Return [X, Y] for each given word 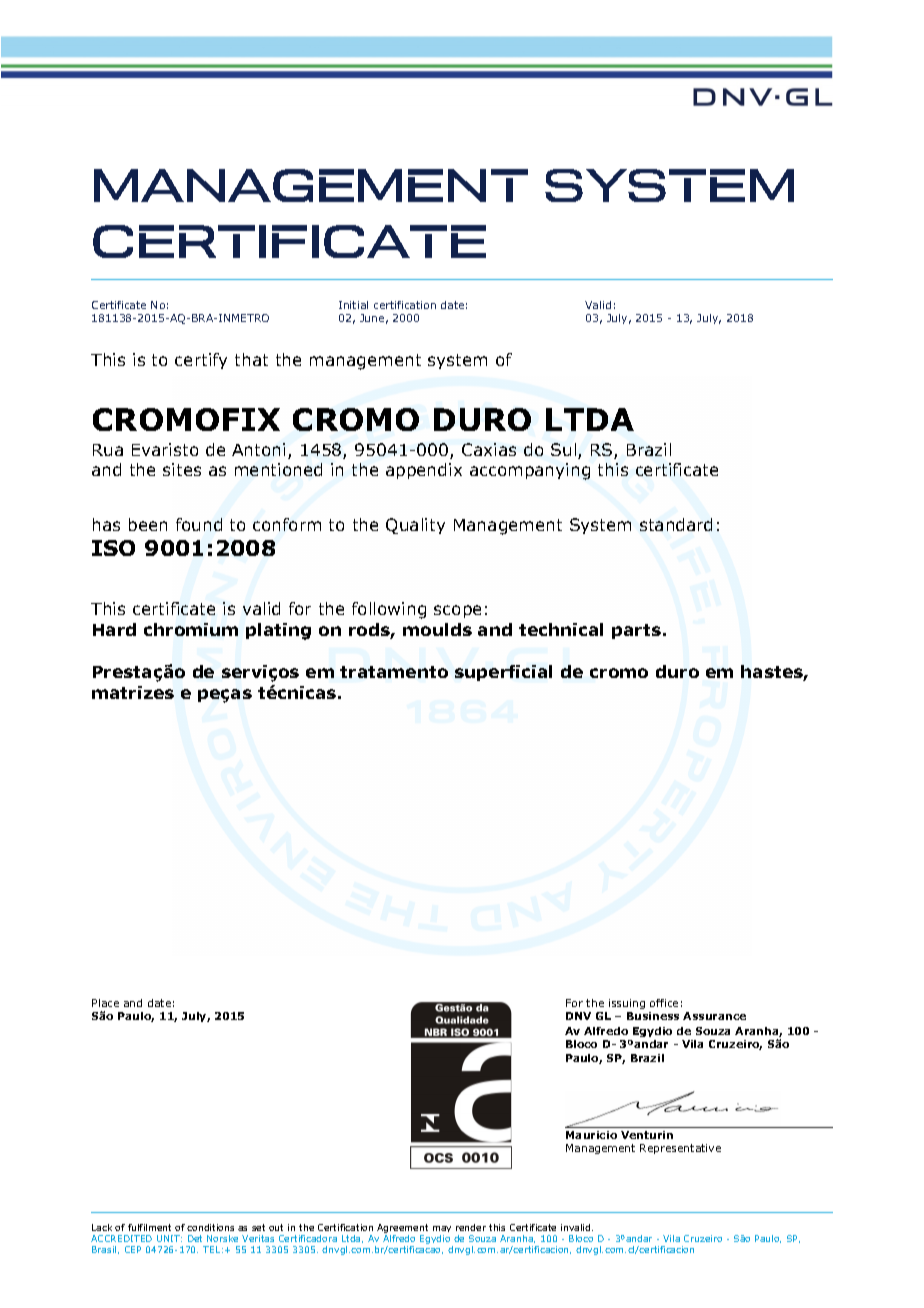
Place [105, 1003]
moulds [437, 629]
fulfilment [149, 1227]
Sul [565, 451]
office [664, 1003]
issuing [627, 1004]
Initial [353, 305]
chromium [191, 629]
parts [636, 631]
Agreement [402, 1230]
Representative [680, 1149]
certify [201, 361]
